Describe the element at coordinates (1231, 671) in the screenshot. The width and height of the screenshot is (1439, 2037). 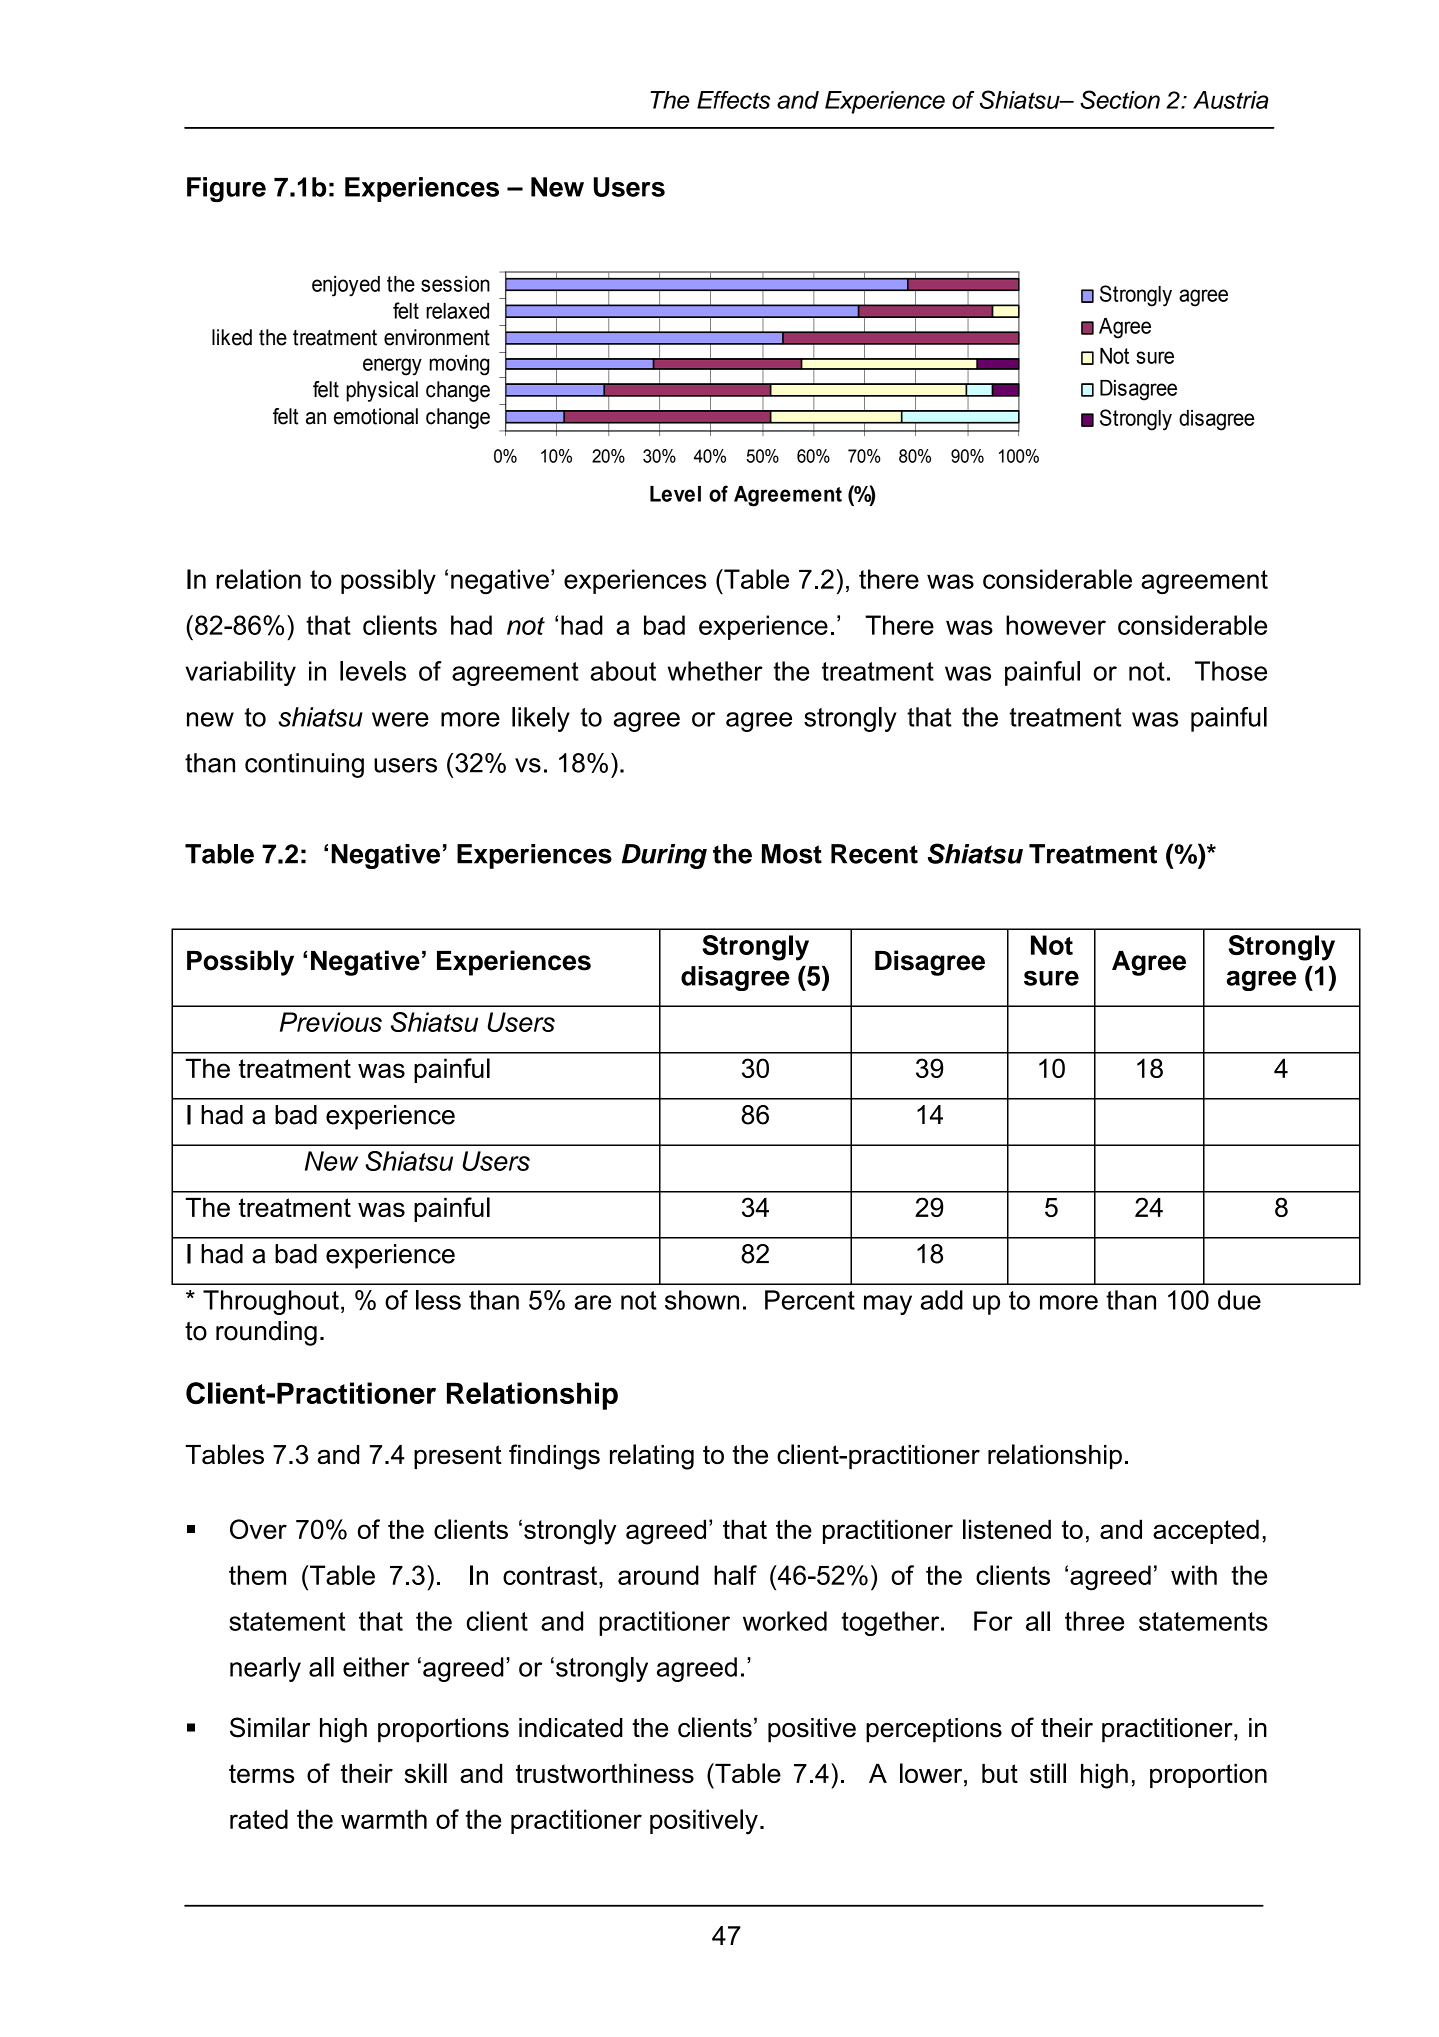
I see `Those` at that location.
